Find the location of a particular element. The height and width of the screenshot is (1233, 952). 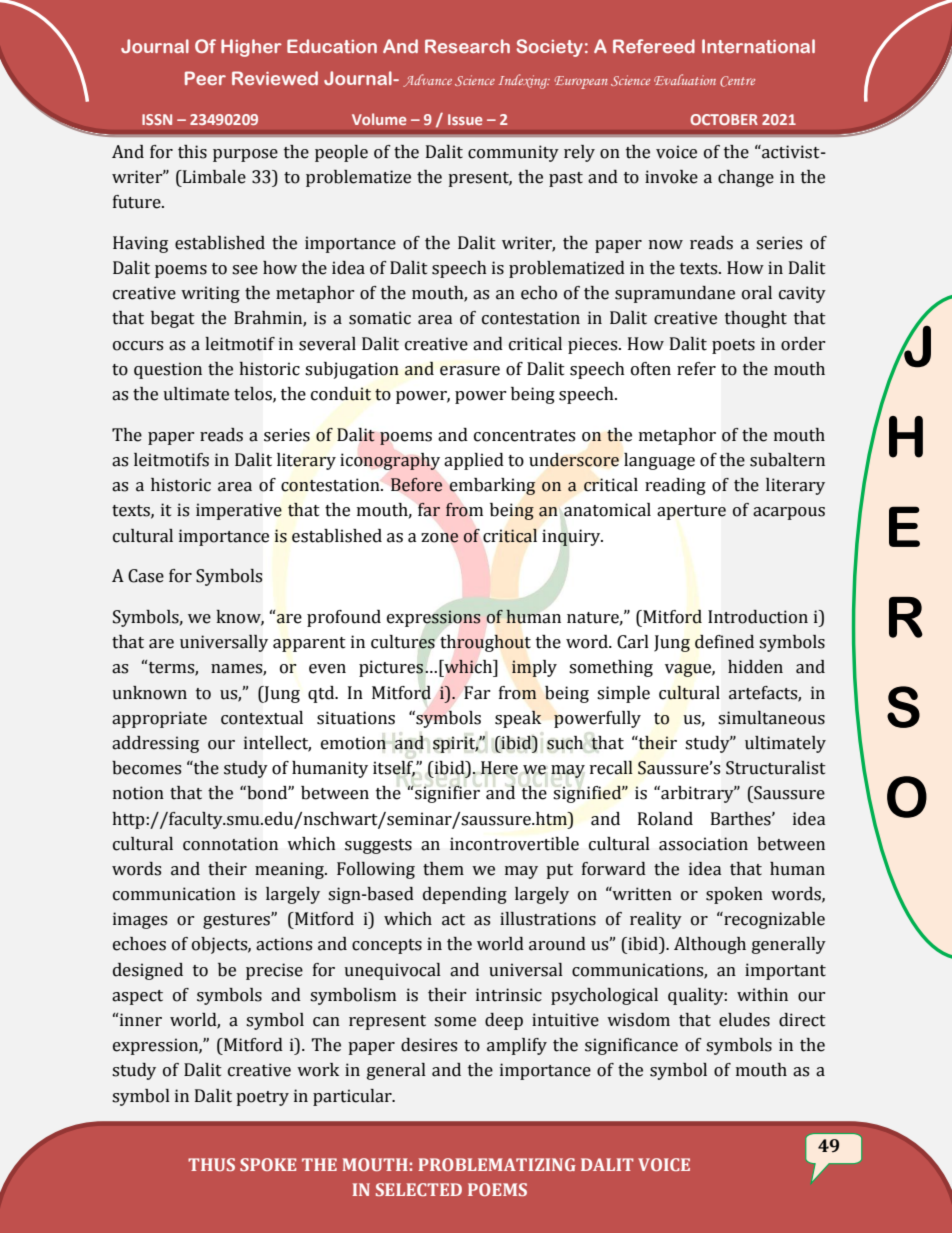

association is located at coordinates (703, 844).
